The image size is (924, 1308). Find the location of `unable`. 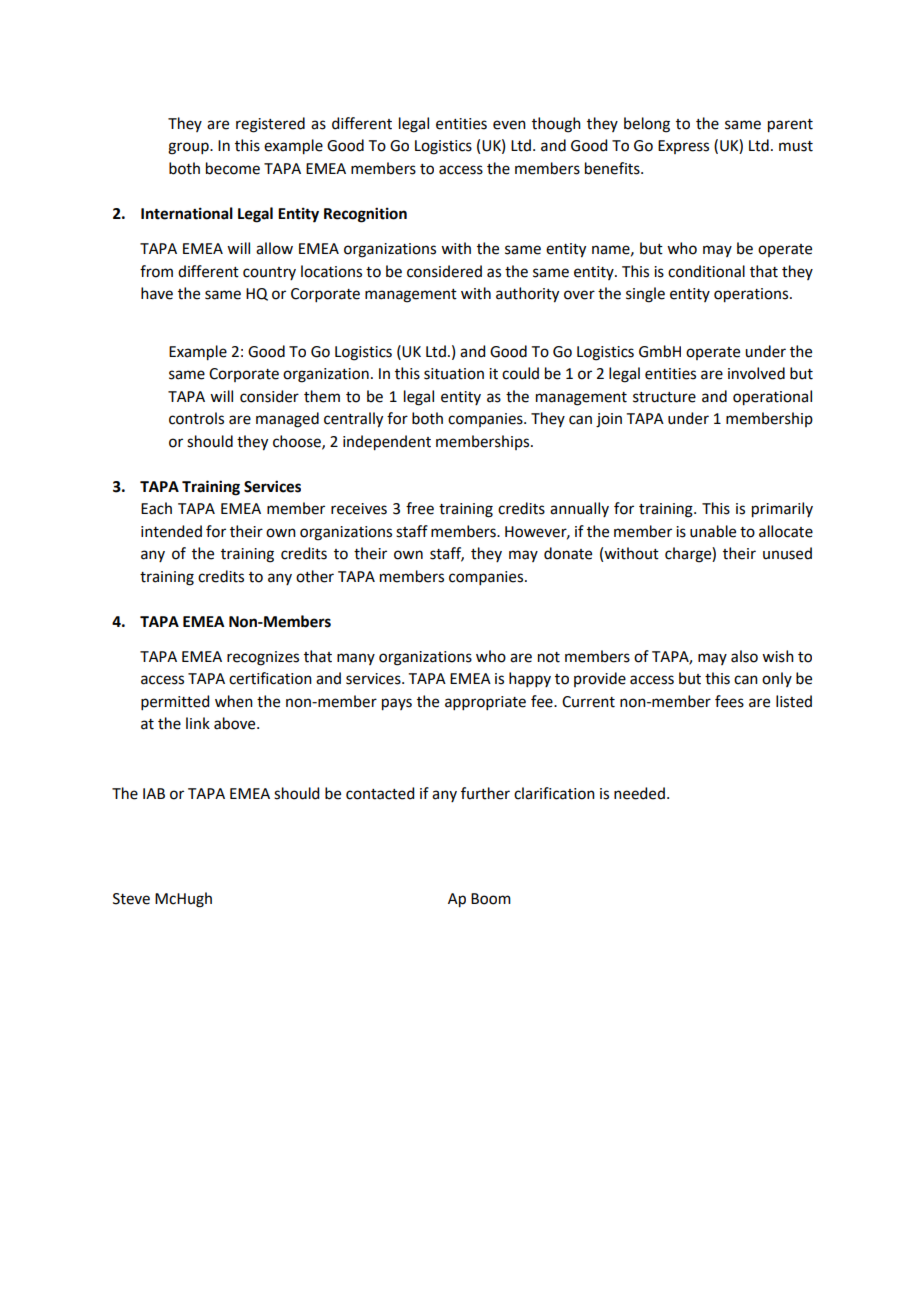

unable is located at coordinates (713, 531).
